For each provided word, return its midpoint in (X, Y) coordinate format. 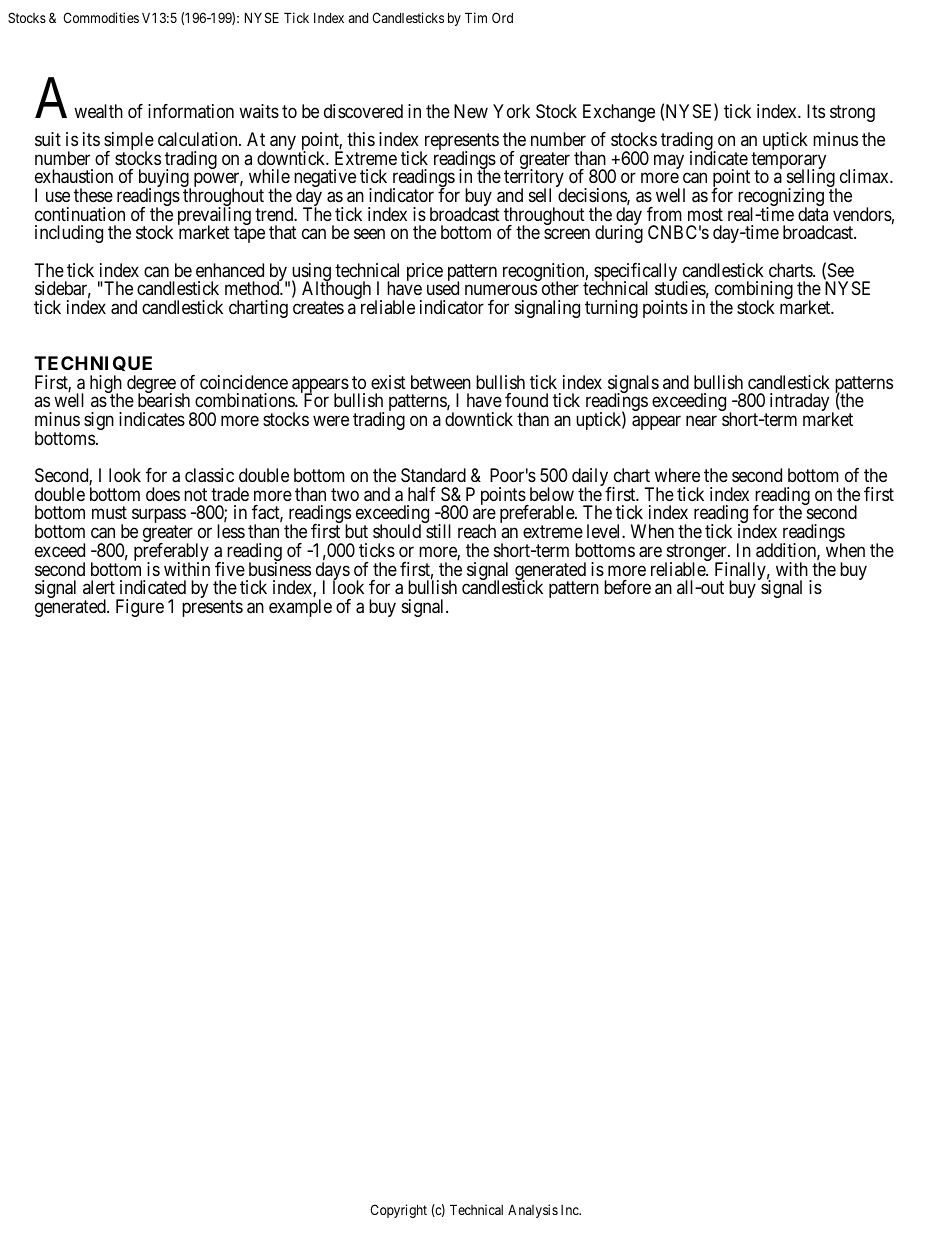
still (438, 531)
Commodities (101, 17)
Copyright (398, 1211)
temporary (788, 162)
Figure (140, 608)
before (627, 587)
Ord (502, 17)
